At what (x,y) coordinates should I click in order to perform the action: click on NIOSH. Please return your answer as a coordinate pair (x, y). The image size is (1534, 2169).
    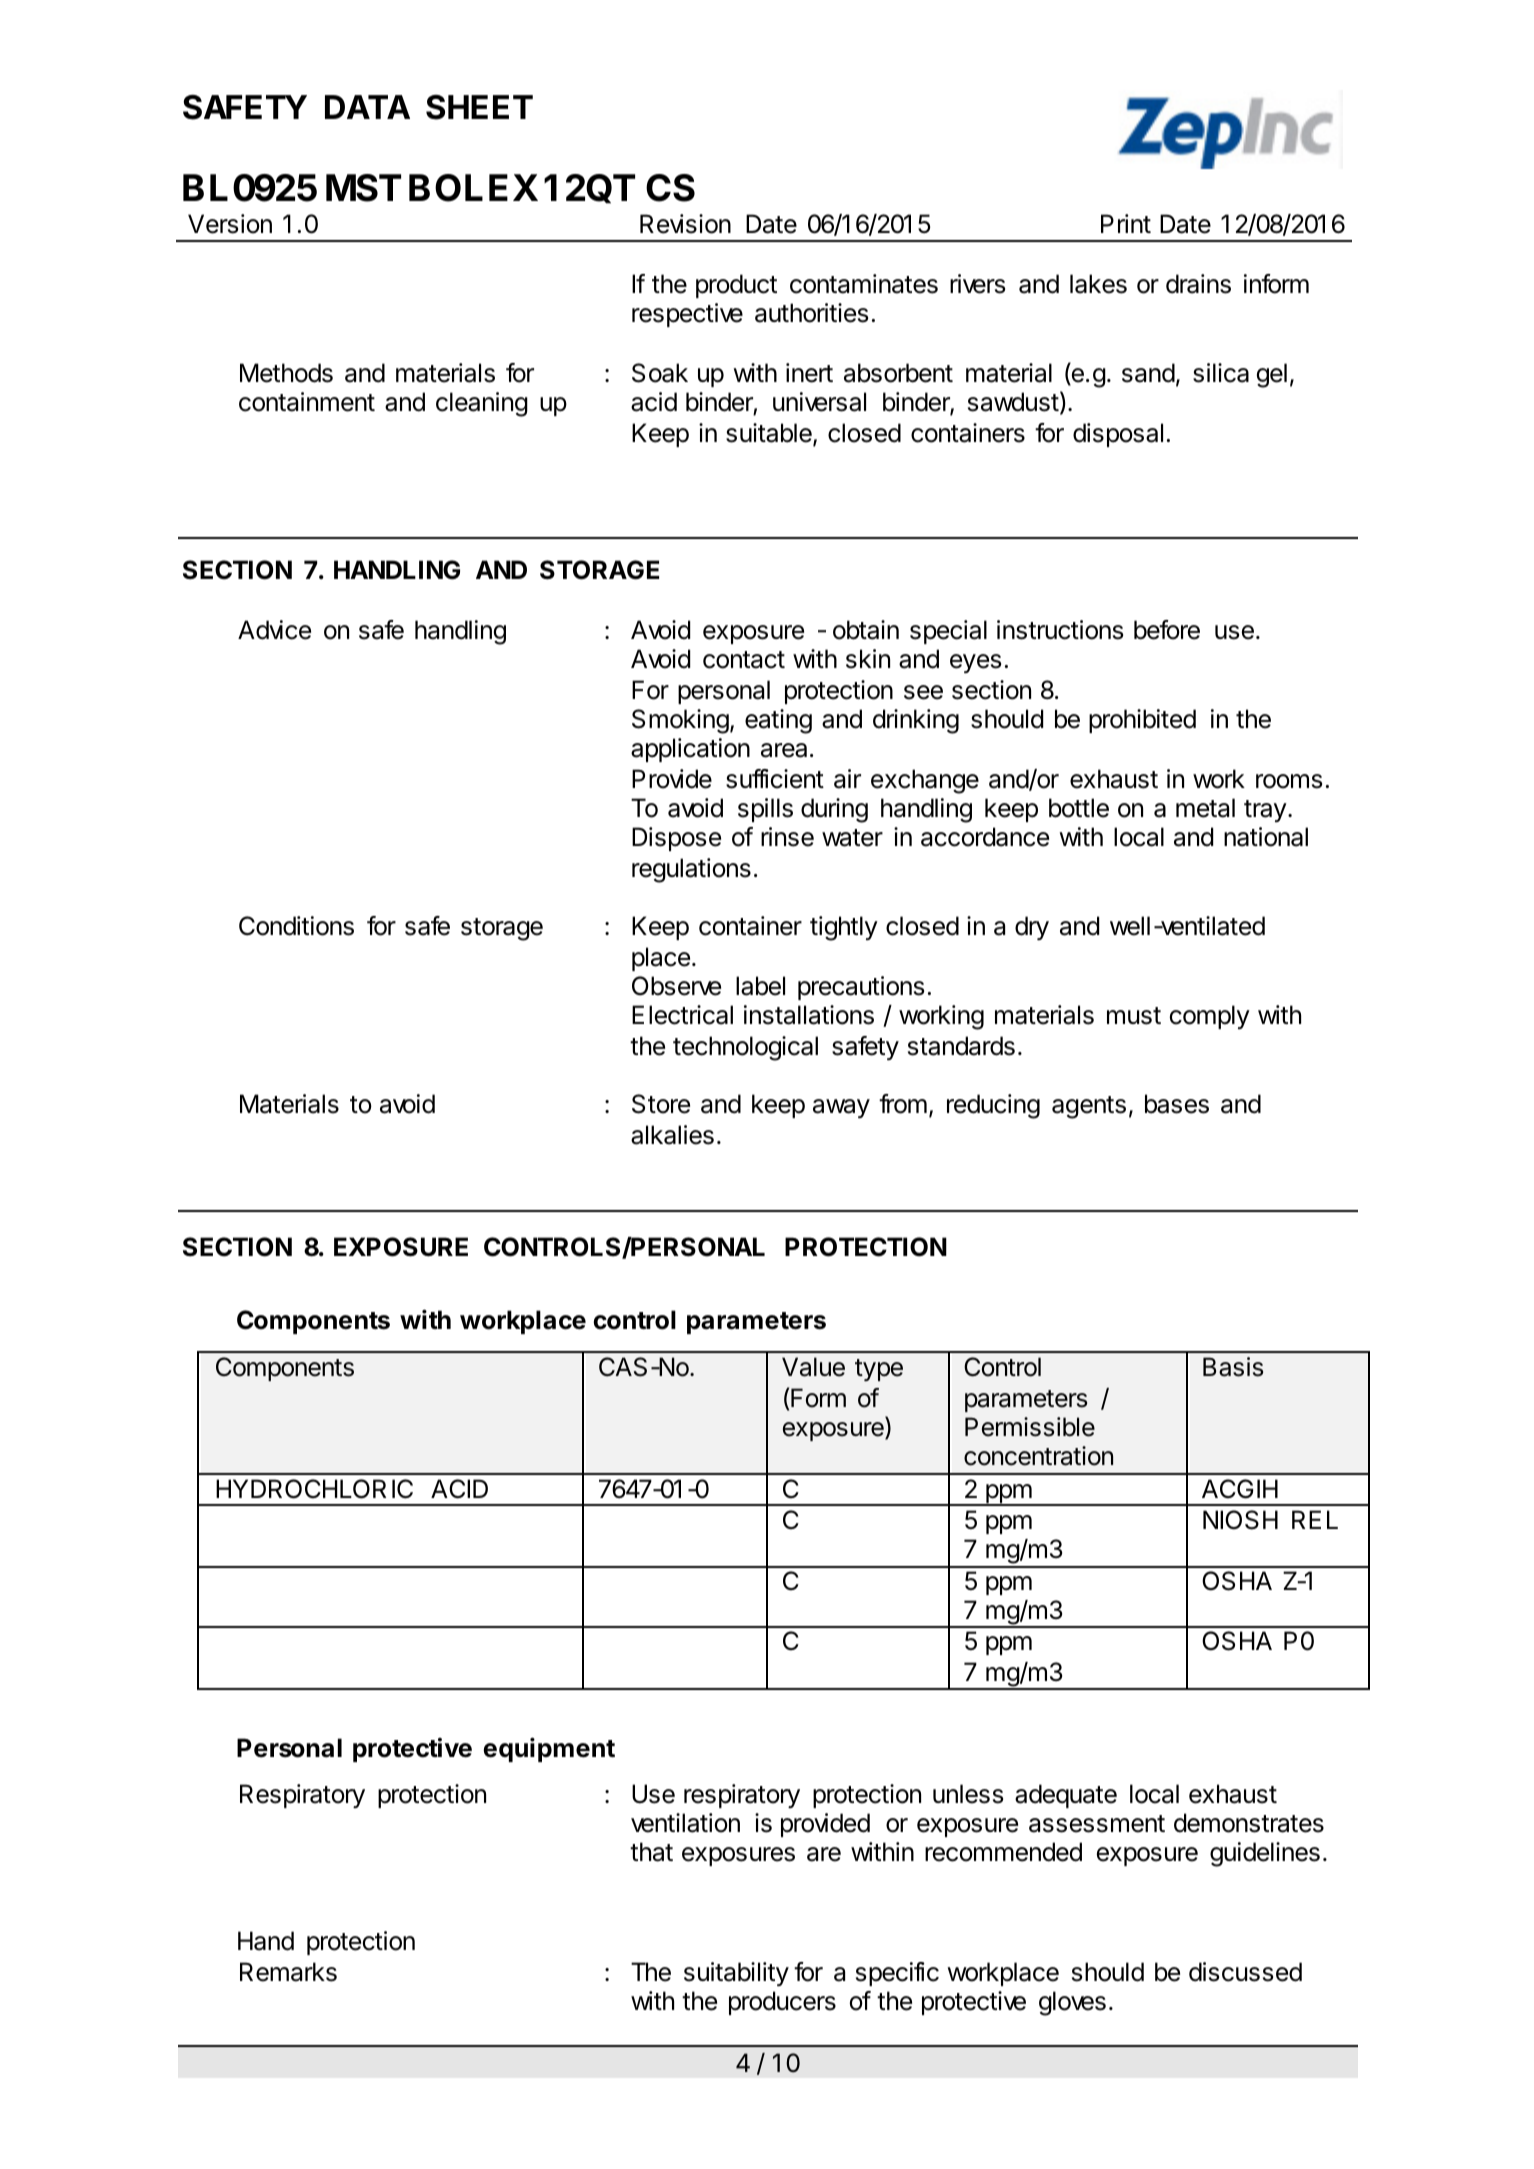
    Looking at the image, I should click on (1240, 1520).
